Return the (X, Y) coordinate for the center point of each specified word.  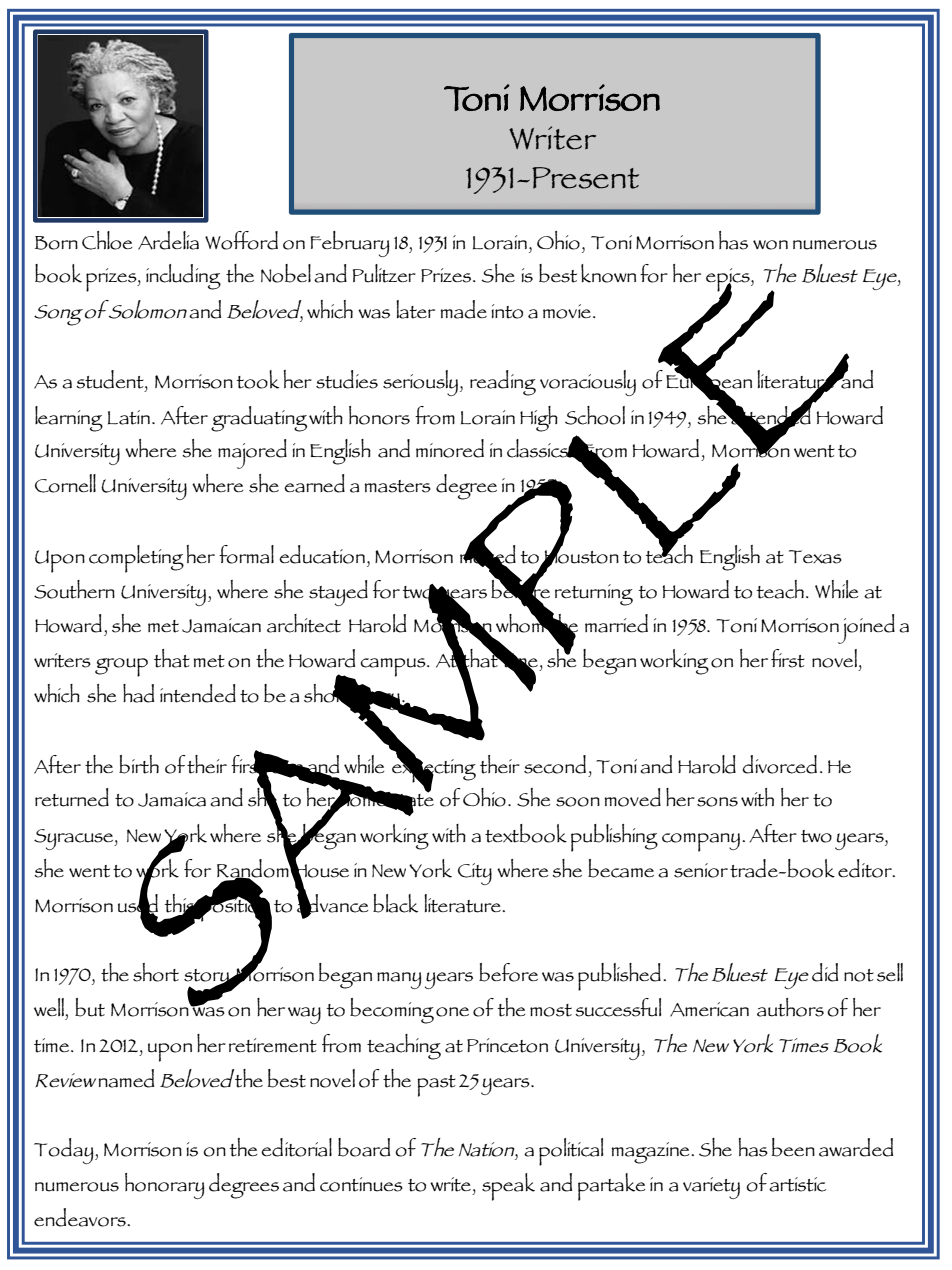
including (183, 277)
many (399, 980)
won (770, 245)
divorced (779, 764)
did (825, 972)
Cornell (65, 483)
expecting (434, 771)
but (90, 1007)
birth (139, 764)
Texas (815, 557)
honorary (165, 1186)
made (463, 309)
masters (397, 486)
